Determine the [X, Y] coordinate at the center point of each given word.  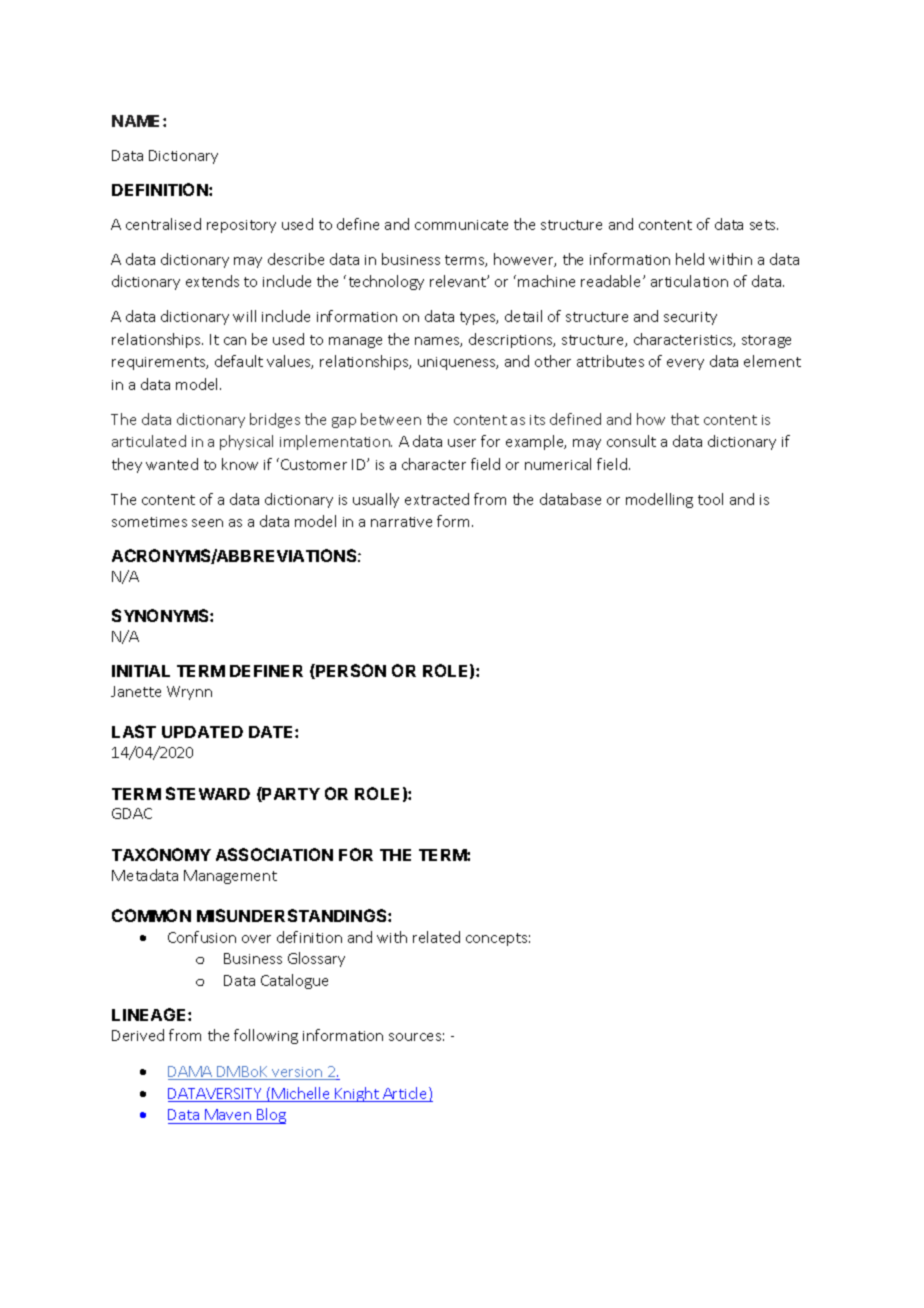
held [690, 259]
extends [212, 281]
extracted [437, 499]
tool [710, 499]
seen [207, 523]
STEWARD [208, 793]
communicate [461, 225]
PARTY [290, 794]
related [436, 937]
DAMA [191, 1073]
